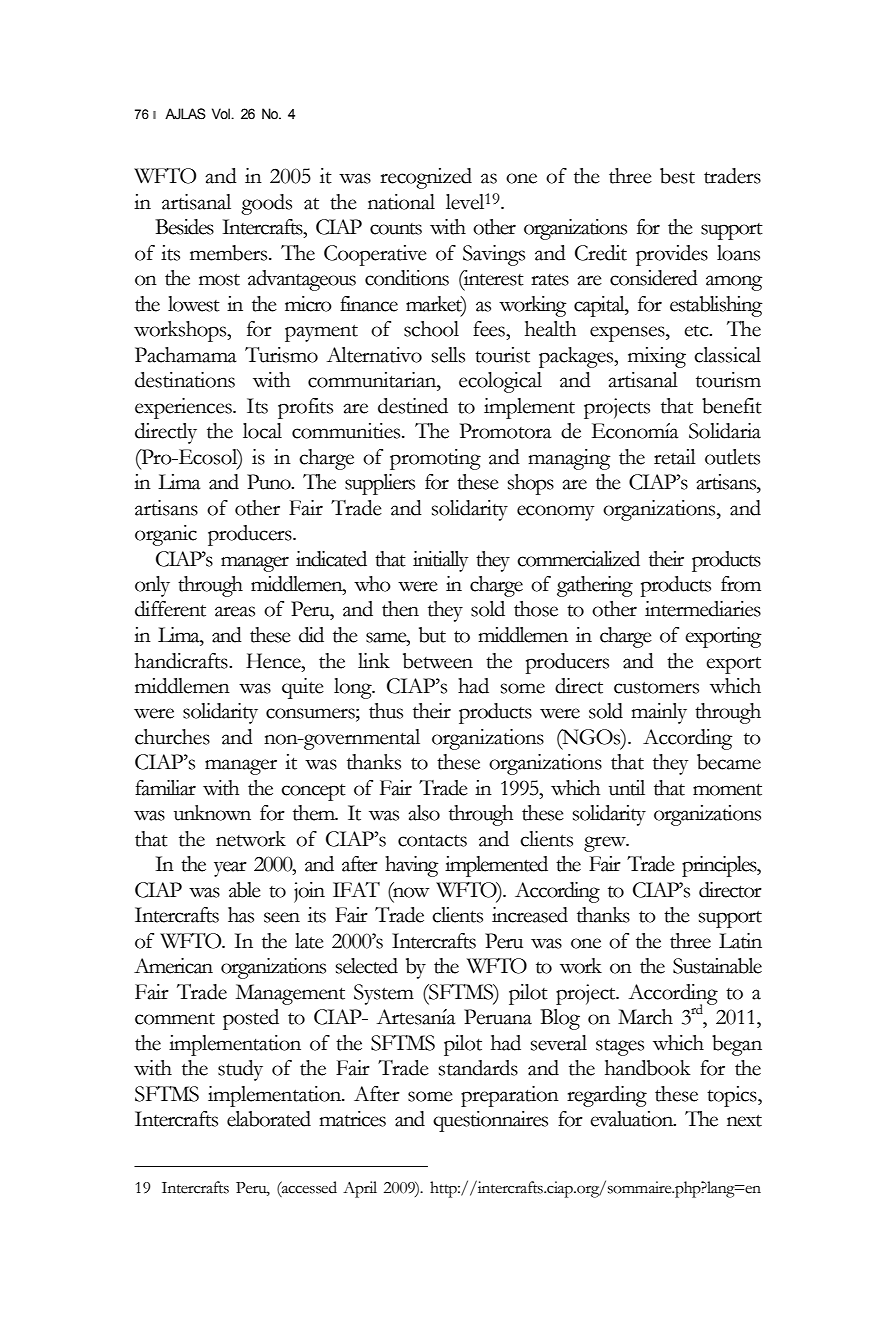 Image resolution: width=896 pixels, height=1319 pixels. Describe the element at coordinates (222, 113) in the screenshot. I see `Vol` at that location.
